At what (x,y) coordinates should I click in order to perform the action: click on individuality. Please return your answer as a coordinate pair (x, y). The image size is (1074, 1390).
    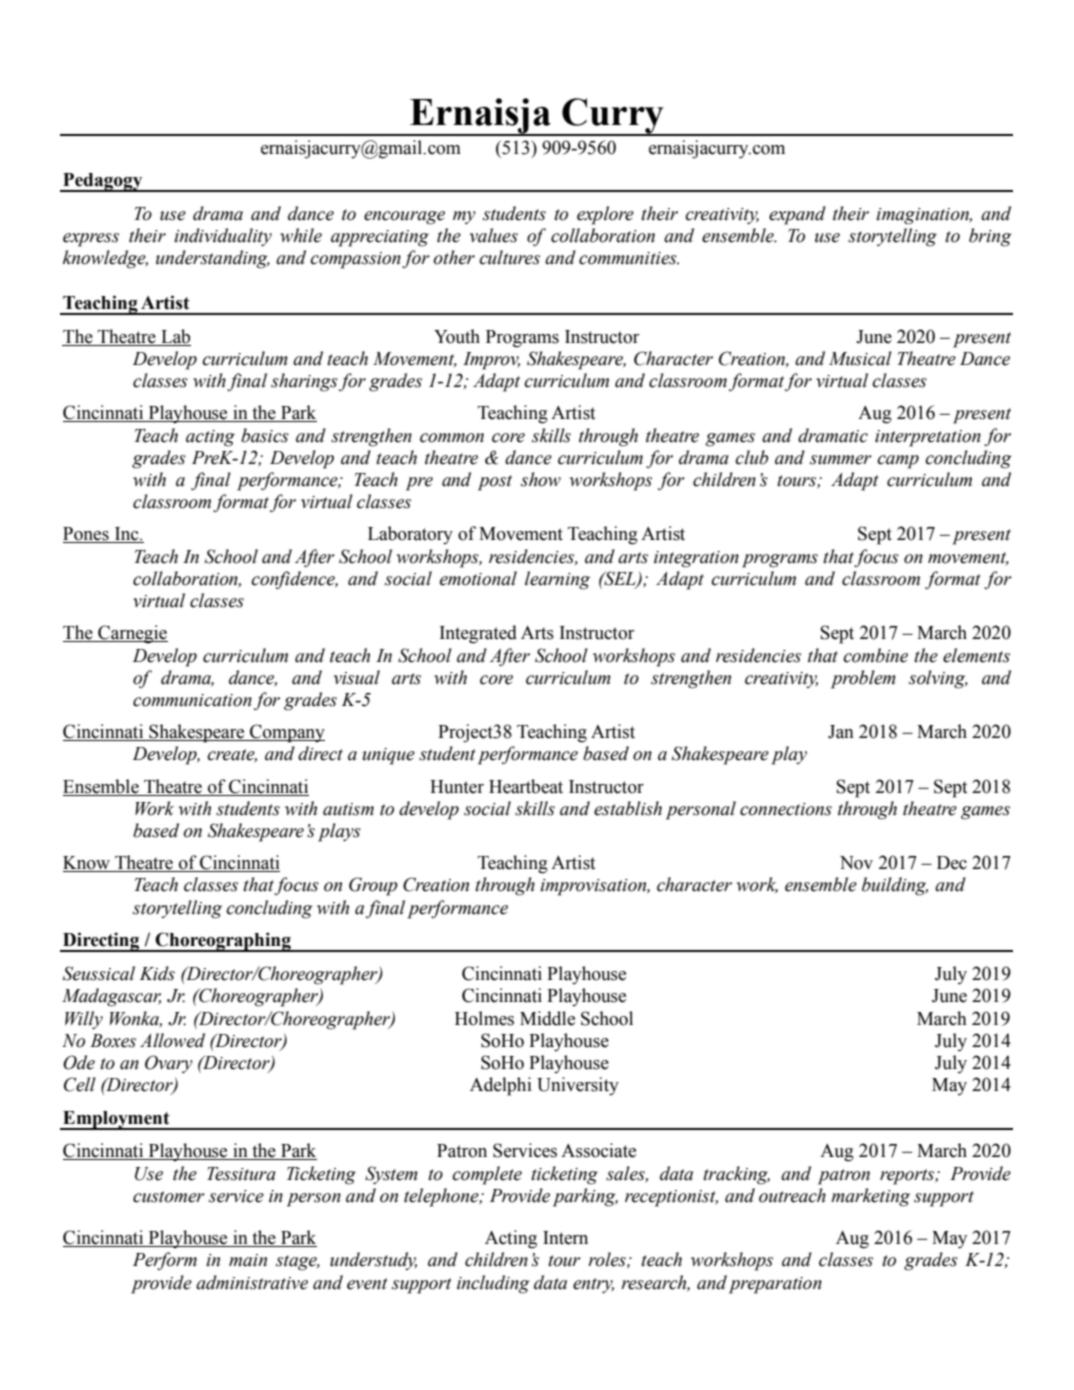
    Looking at the image, I should click on (223, 237).
